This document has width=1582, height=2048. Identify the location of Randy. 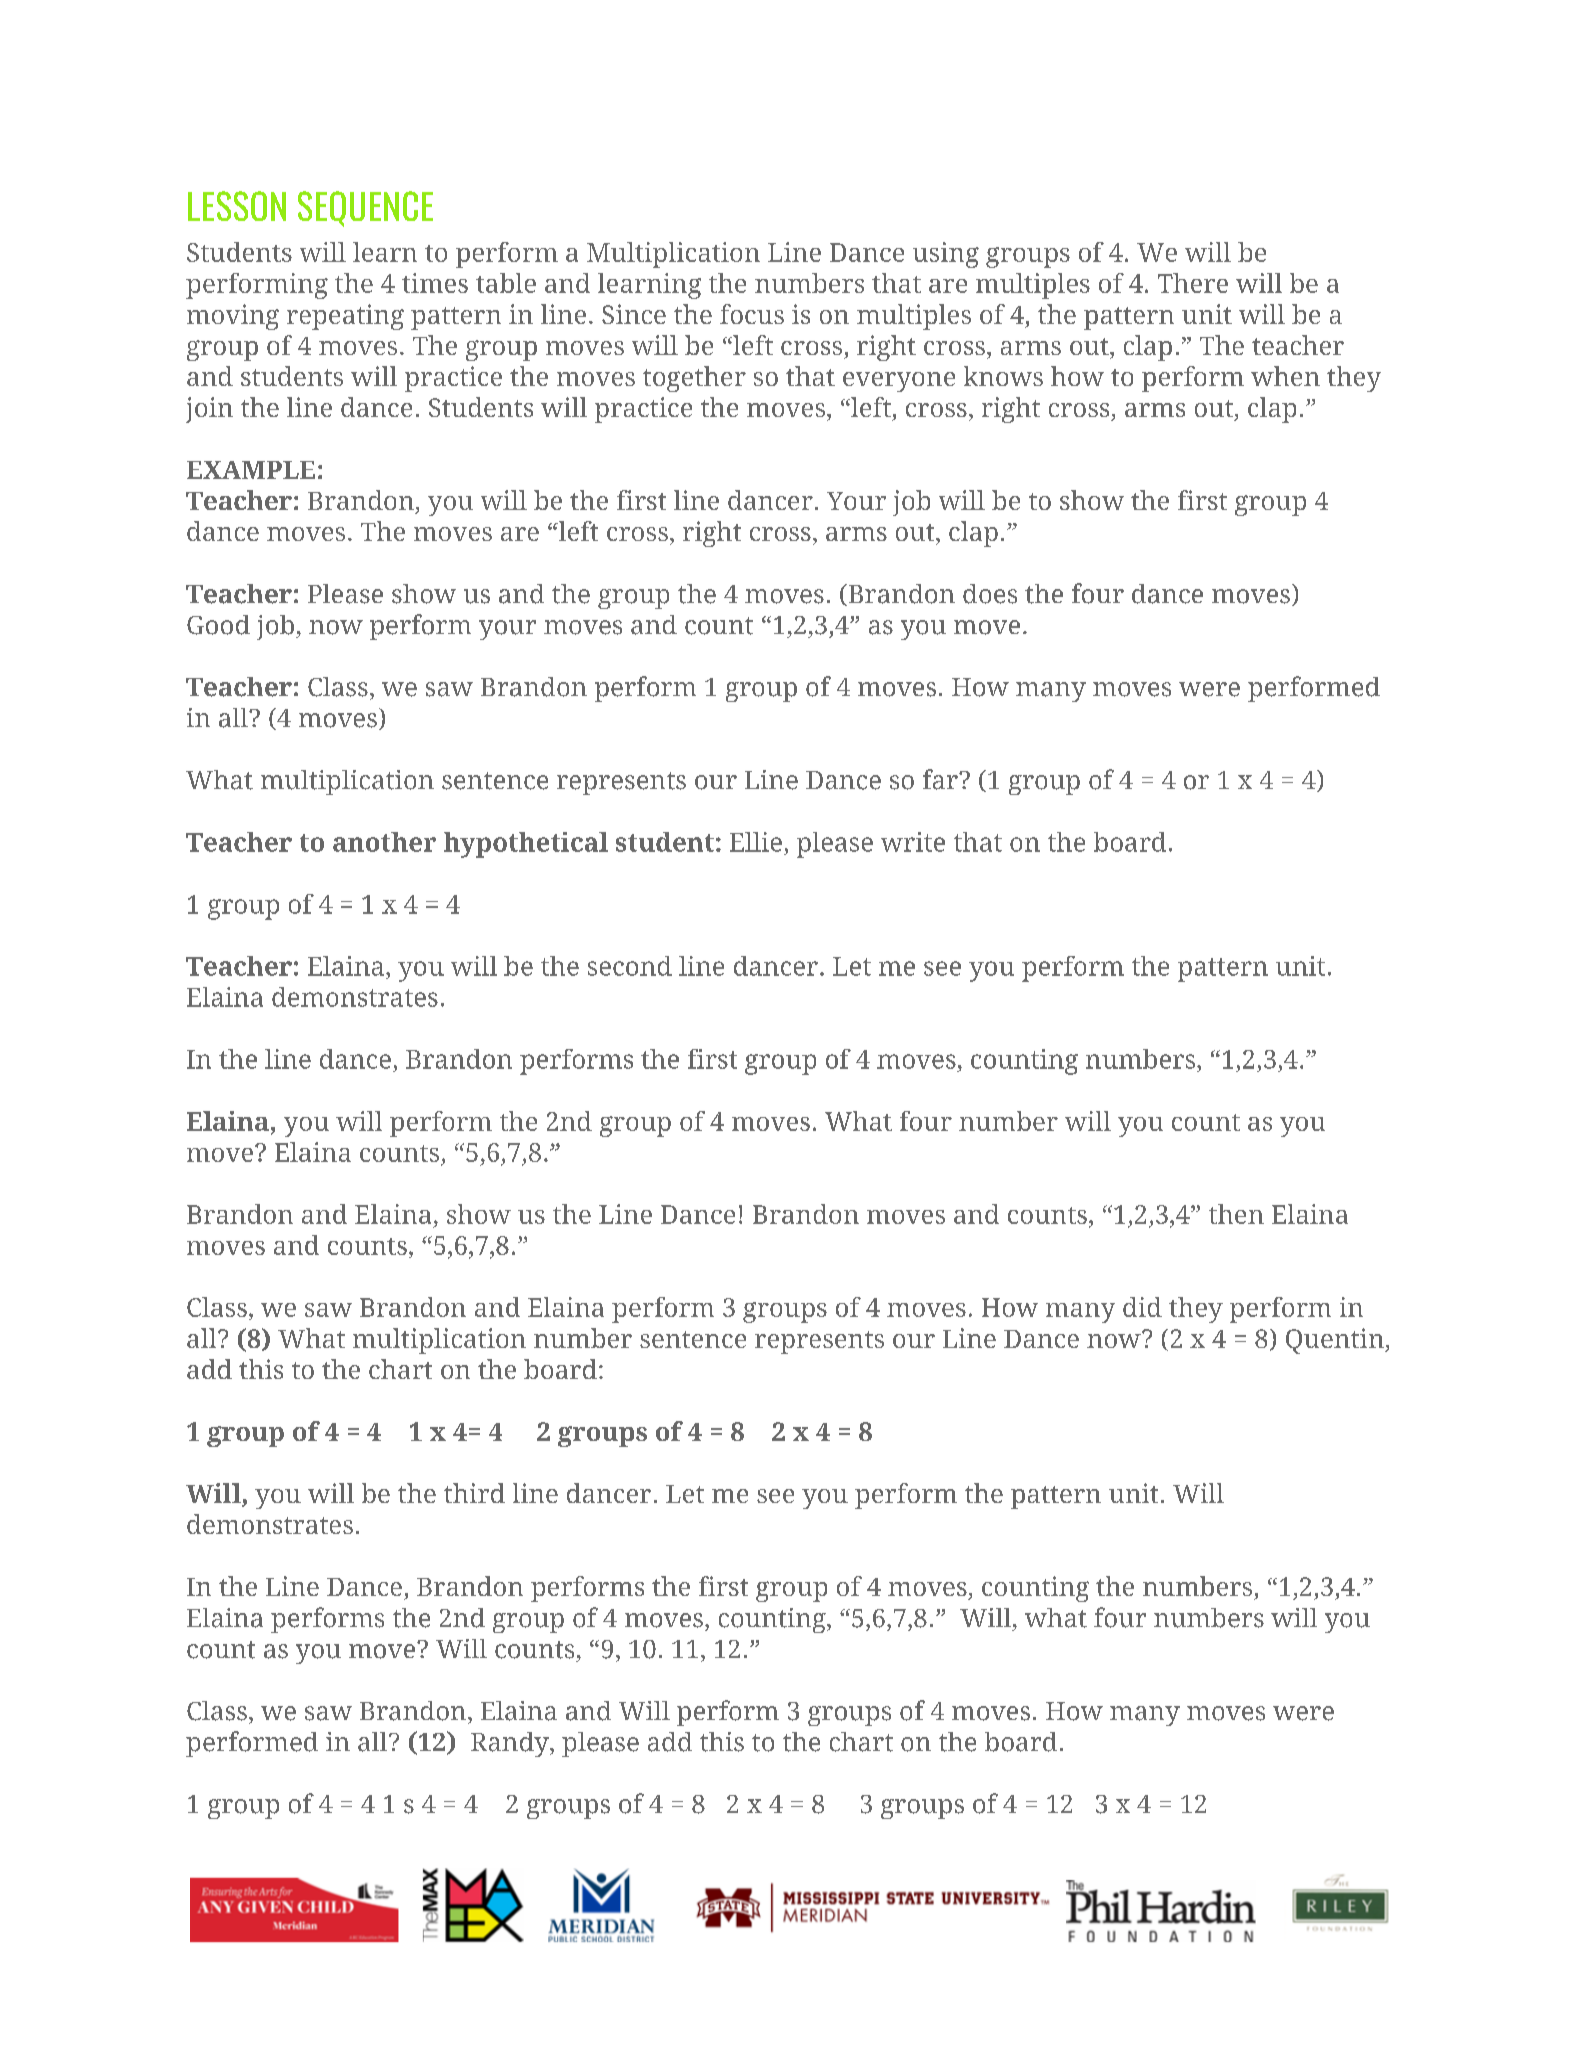
(511, 1744).
